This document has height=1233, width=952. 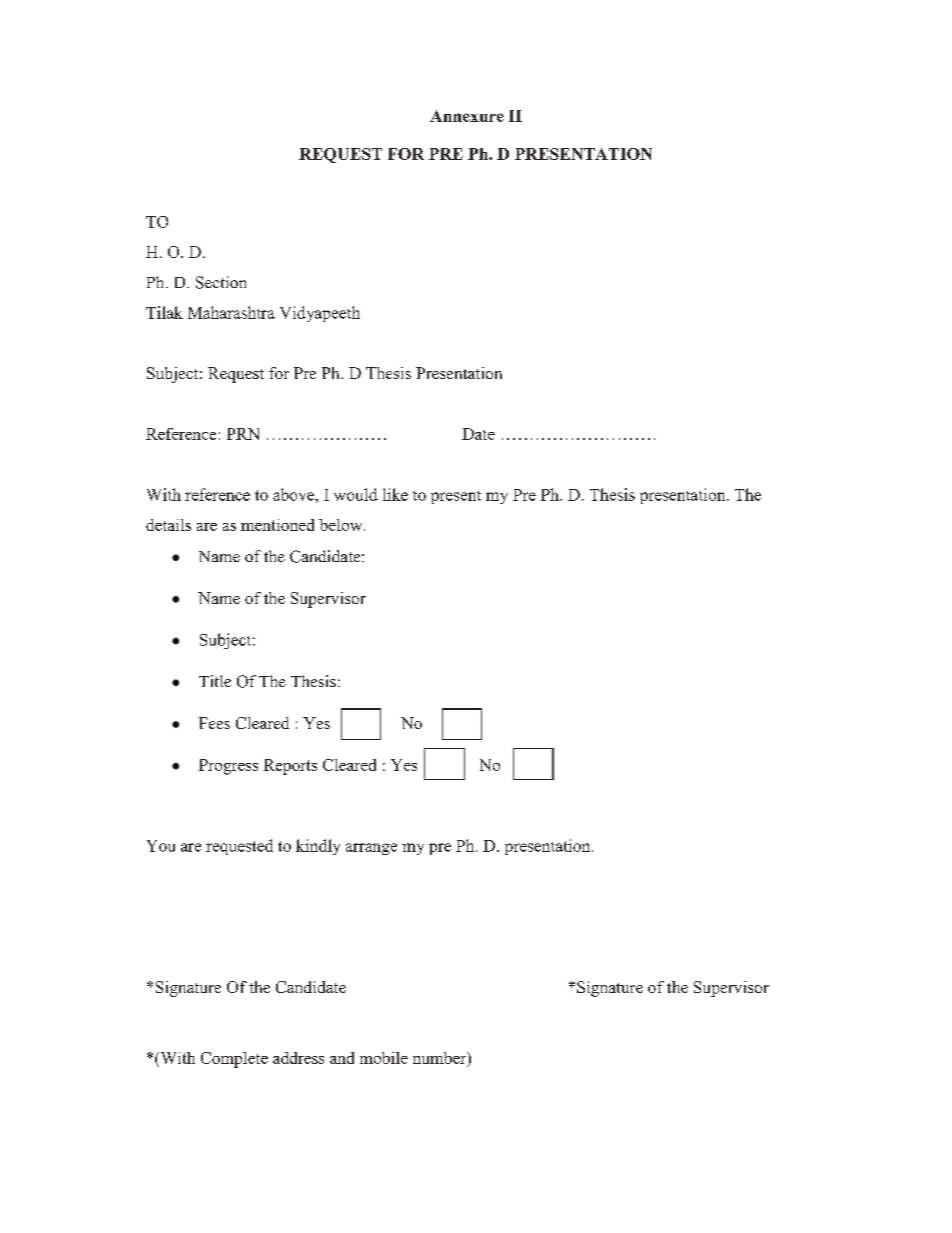 What do you see at coordinates (371, 849) in the document?
I see `arrange` at bounding box center [371, 849].
